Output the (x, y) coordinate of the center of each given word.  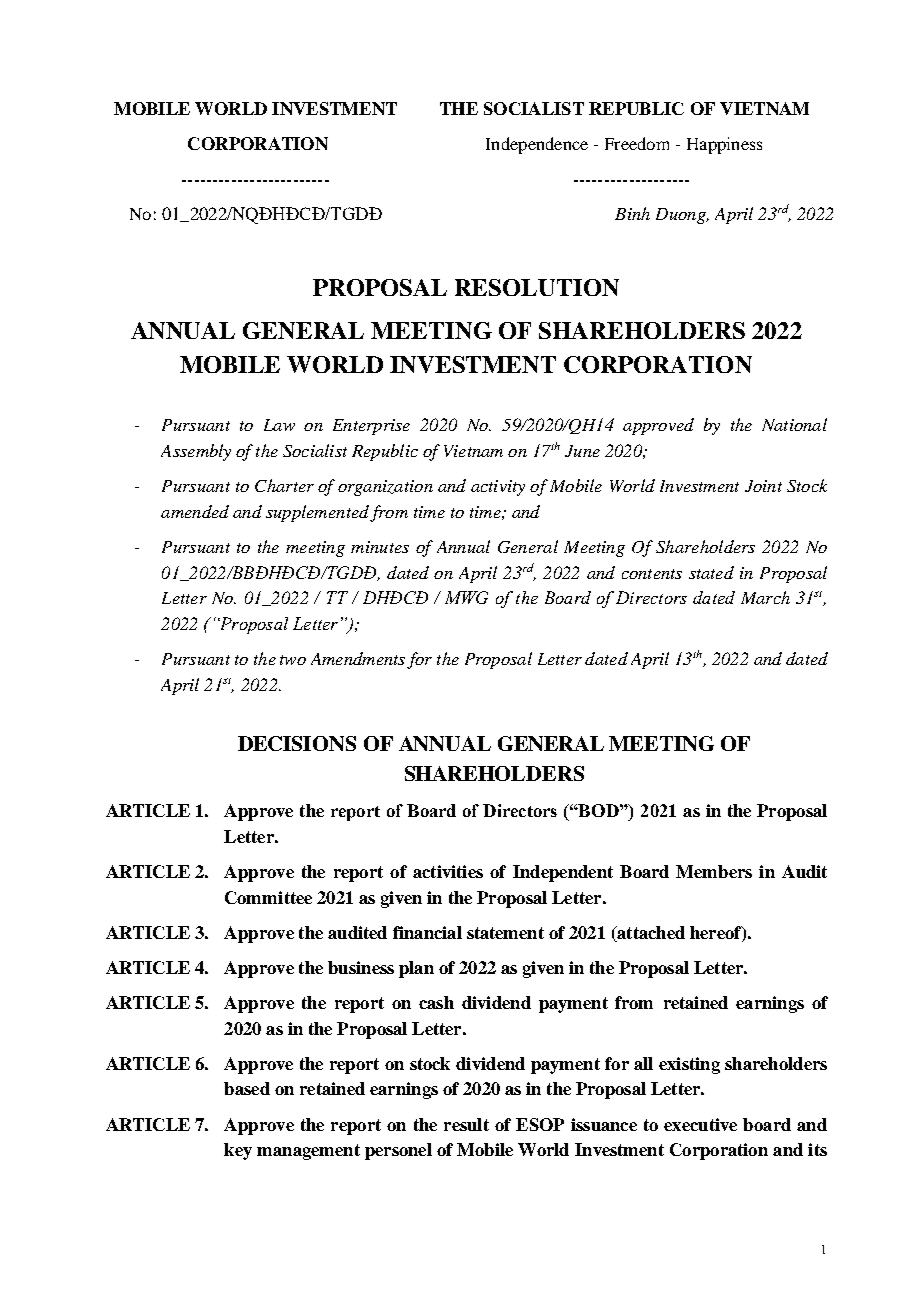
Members (714, 871)
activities (448, 871)
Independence (537, 145)
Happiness (724, 145)
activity (498, 488)
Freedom (637, 143)
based (247, 1088)
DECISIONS (297, 743)
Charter (284, 485)
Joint (763, 486)
